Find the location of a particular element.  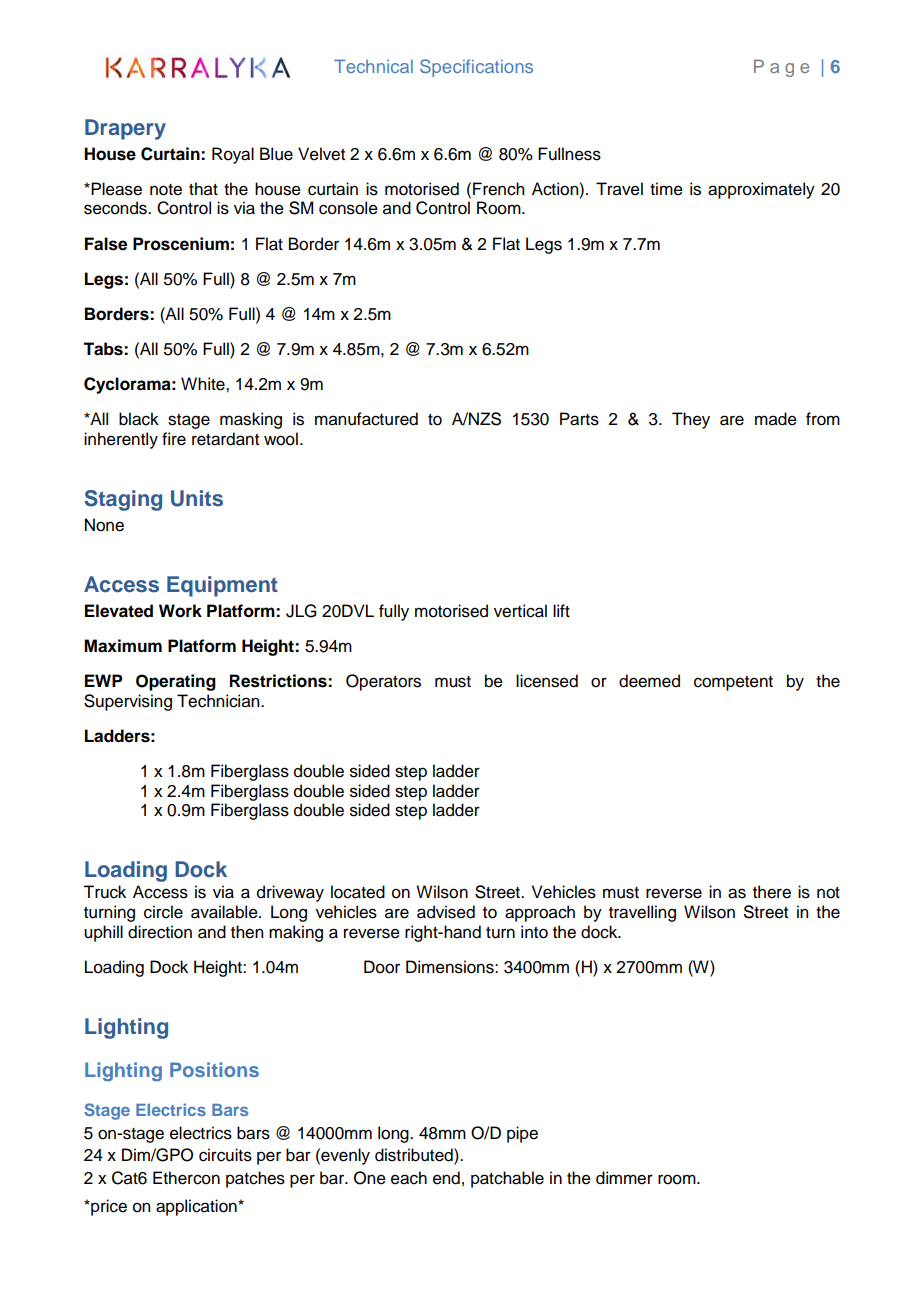

competent is located at coordinates (733, 683).
